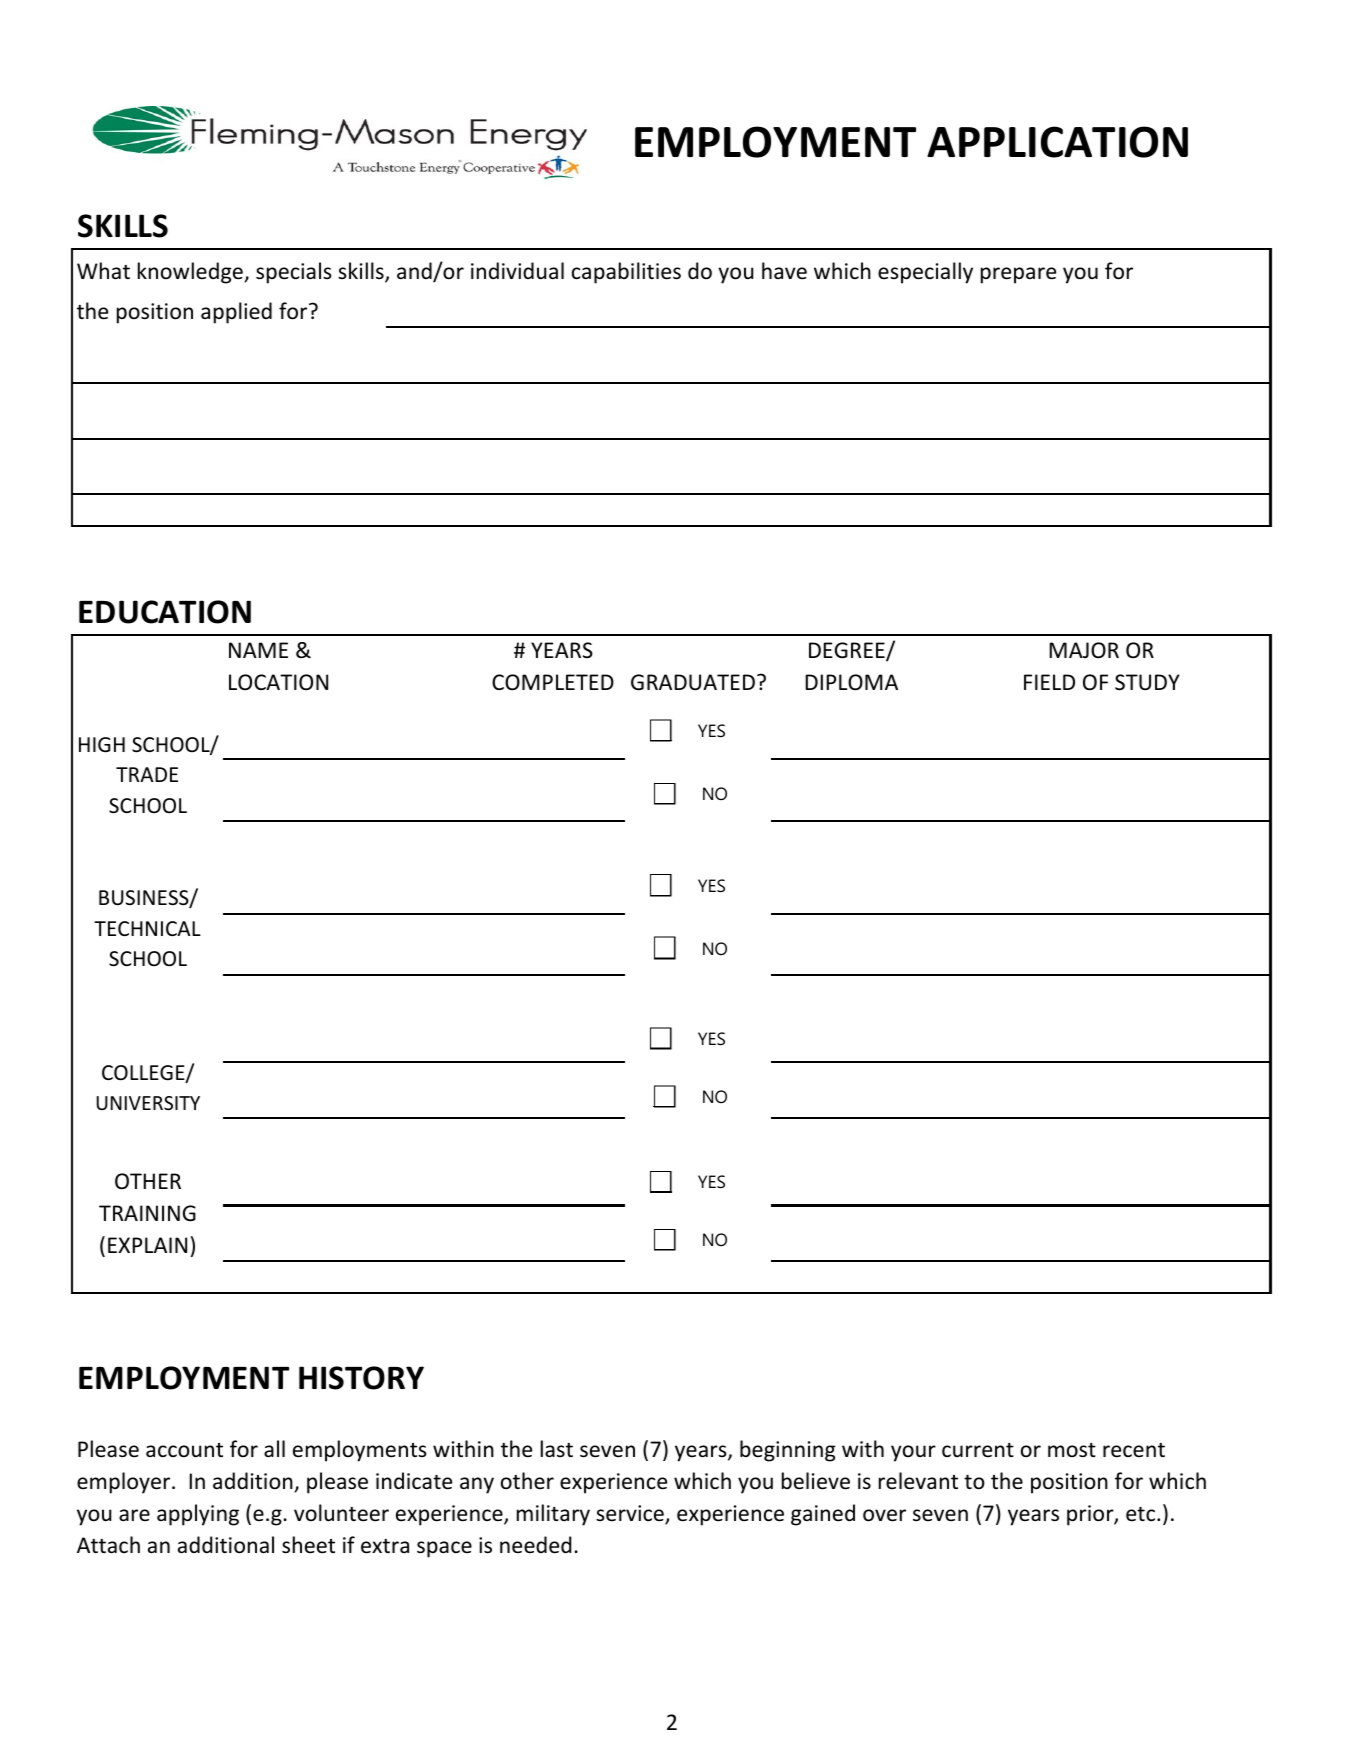 The height and width of the screenshot is (1741, 1346). Describe the element at coordinates (626, 273) in the screenshot. I see `capabilities` at that location.
